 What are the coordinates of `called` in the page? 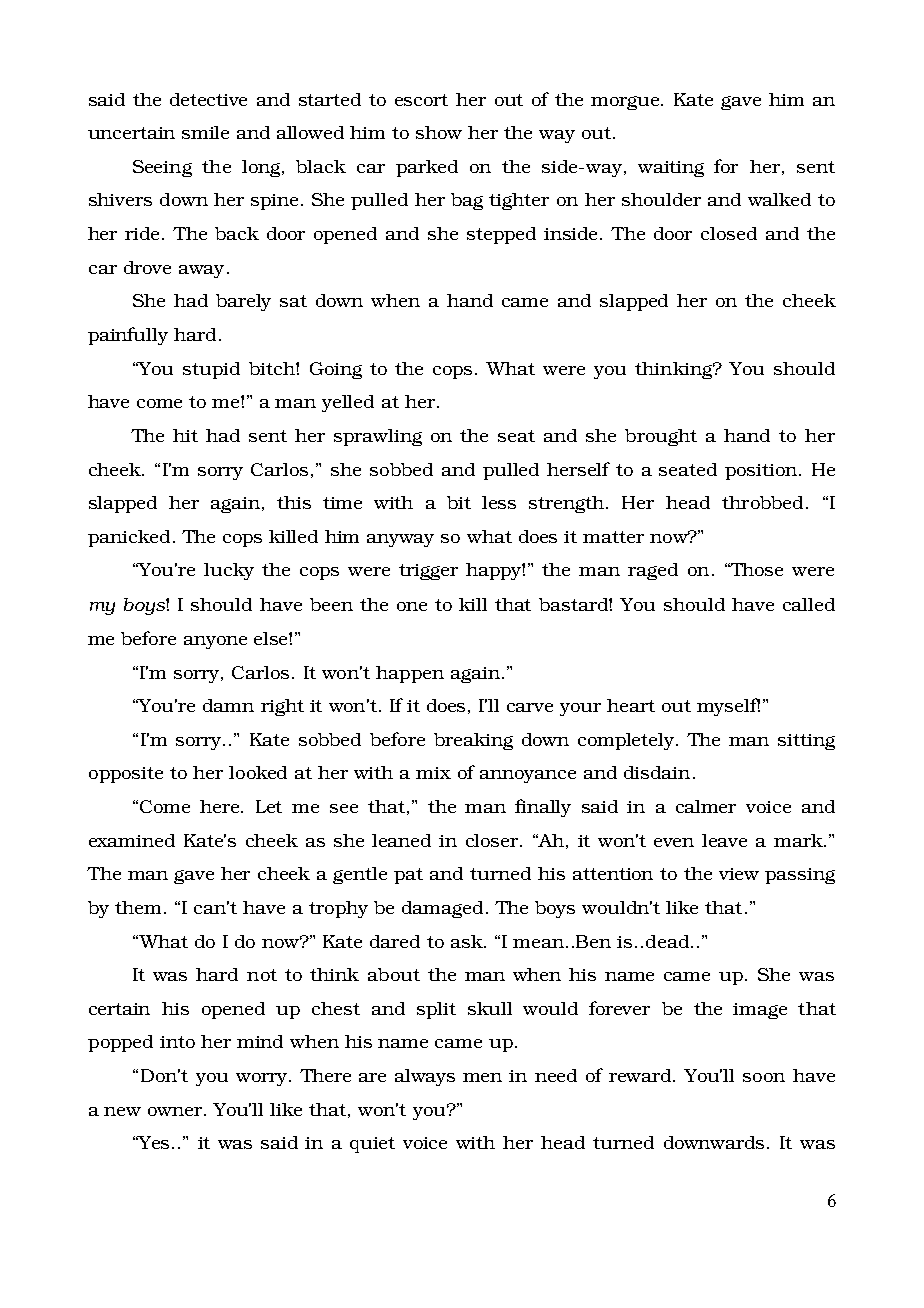 It's located at (809, 604).
